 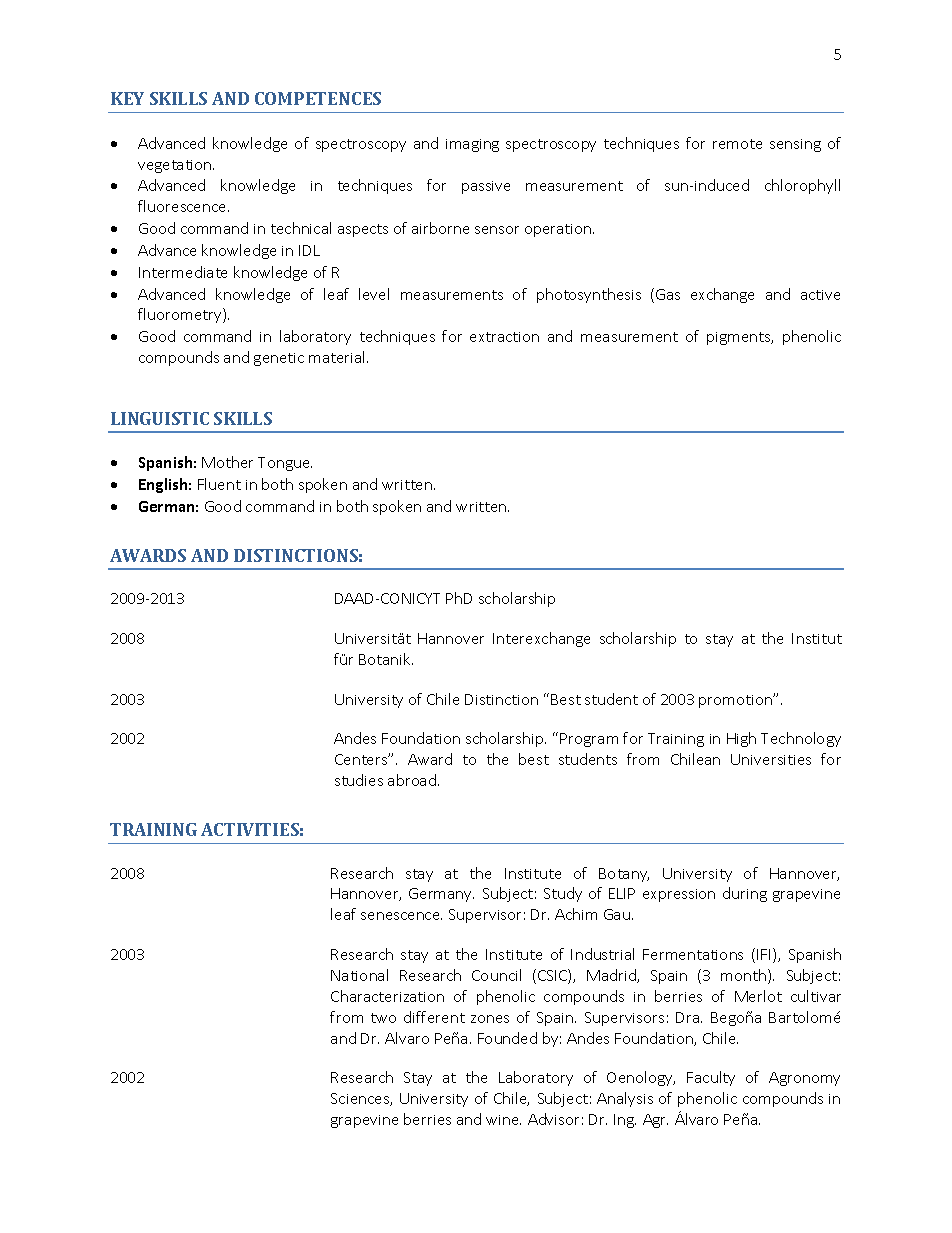 What do you see at coordinates (227, 462) in the page?
I see `Mother` at bounding box center [227, 462].
